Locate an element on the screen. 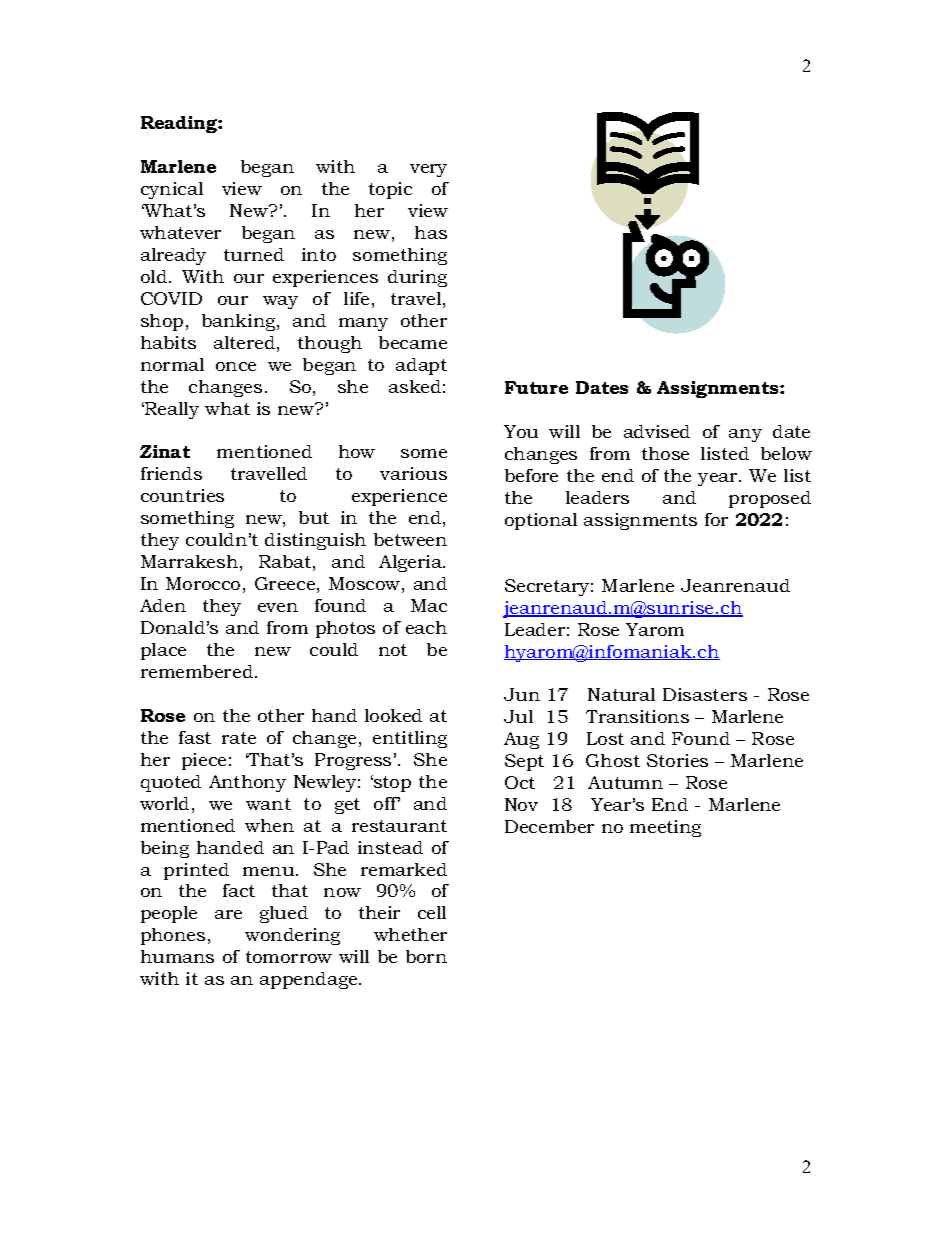 This screenshot has height=1233, width=952. Morocco is located at coordinates (203, 583).
